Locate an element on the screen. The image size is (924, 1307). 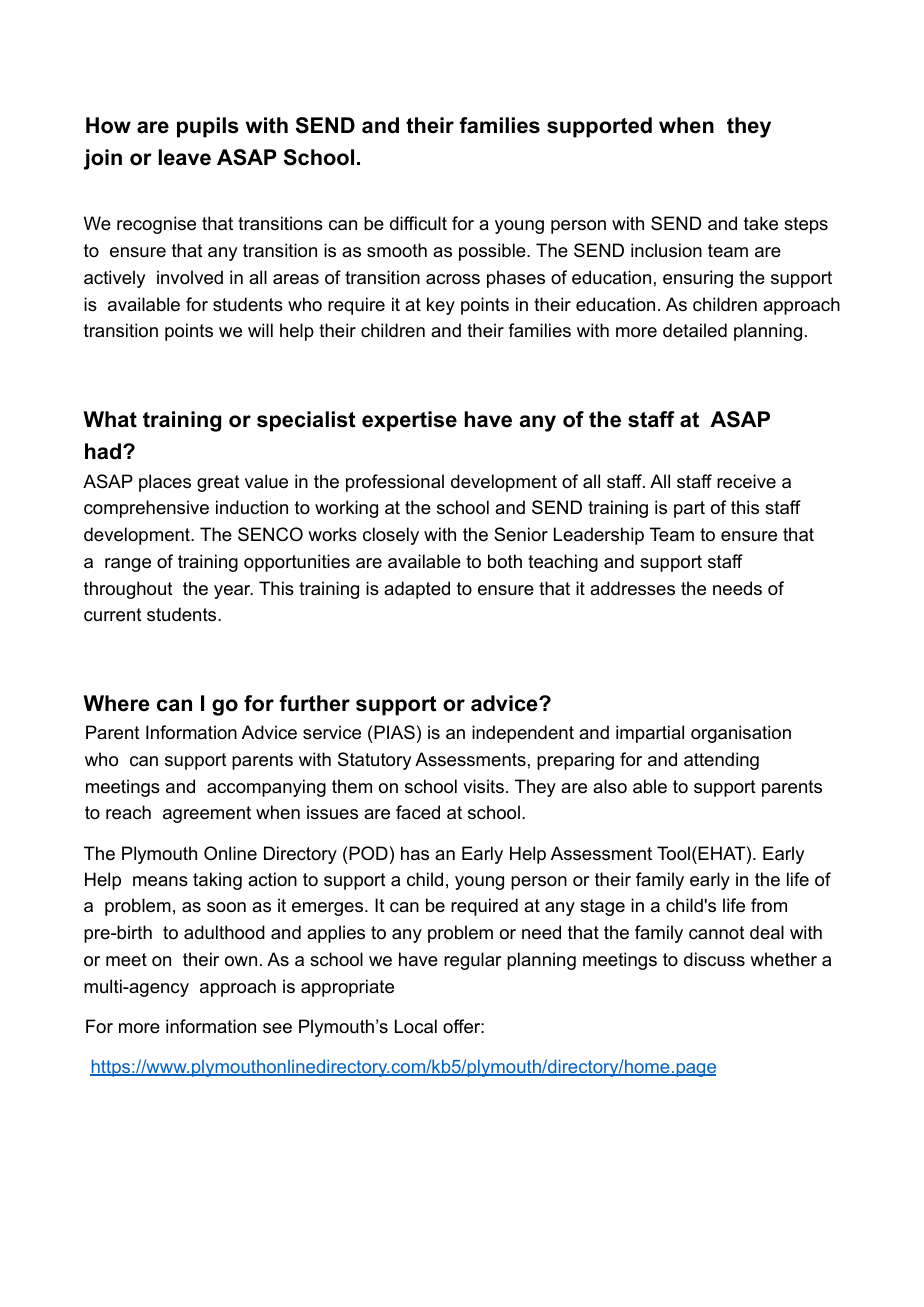
difficult is located at coordinates (418, 223).
